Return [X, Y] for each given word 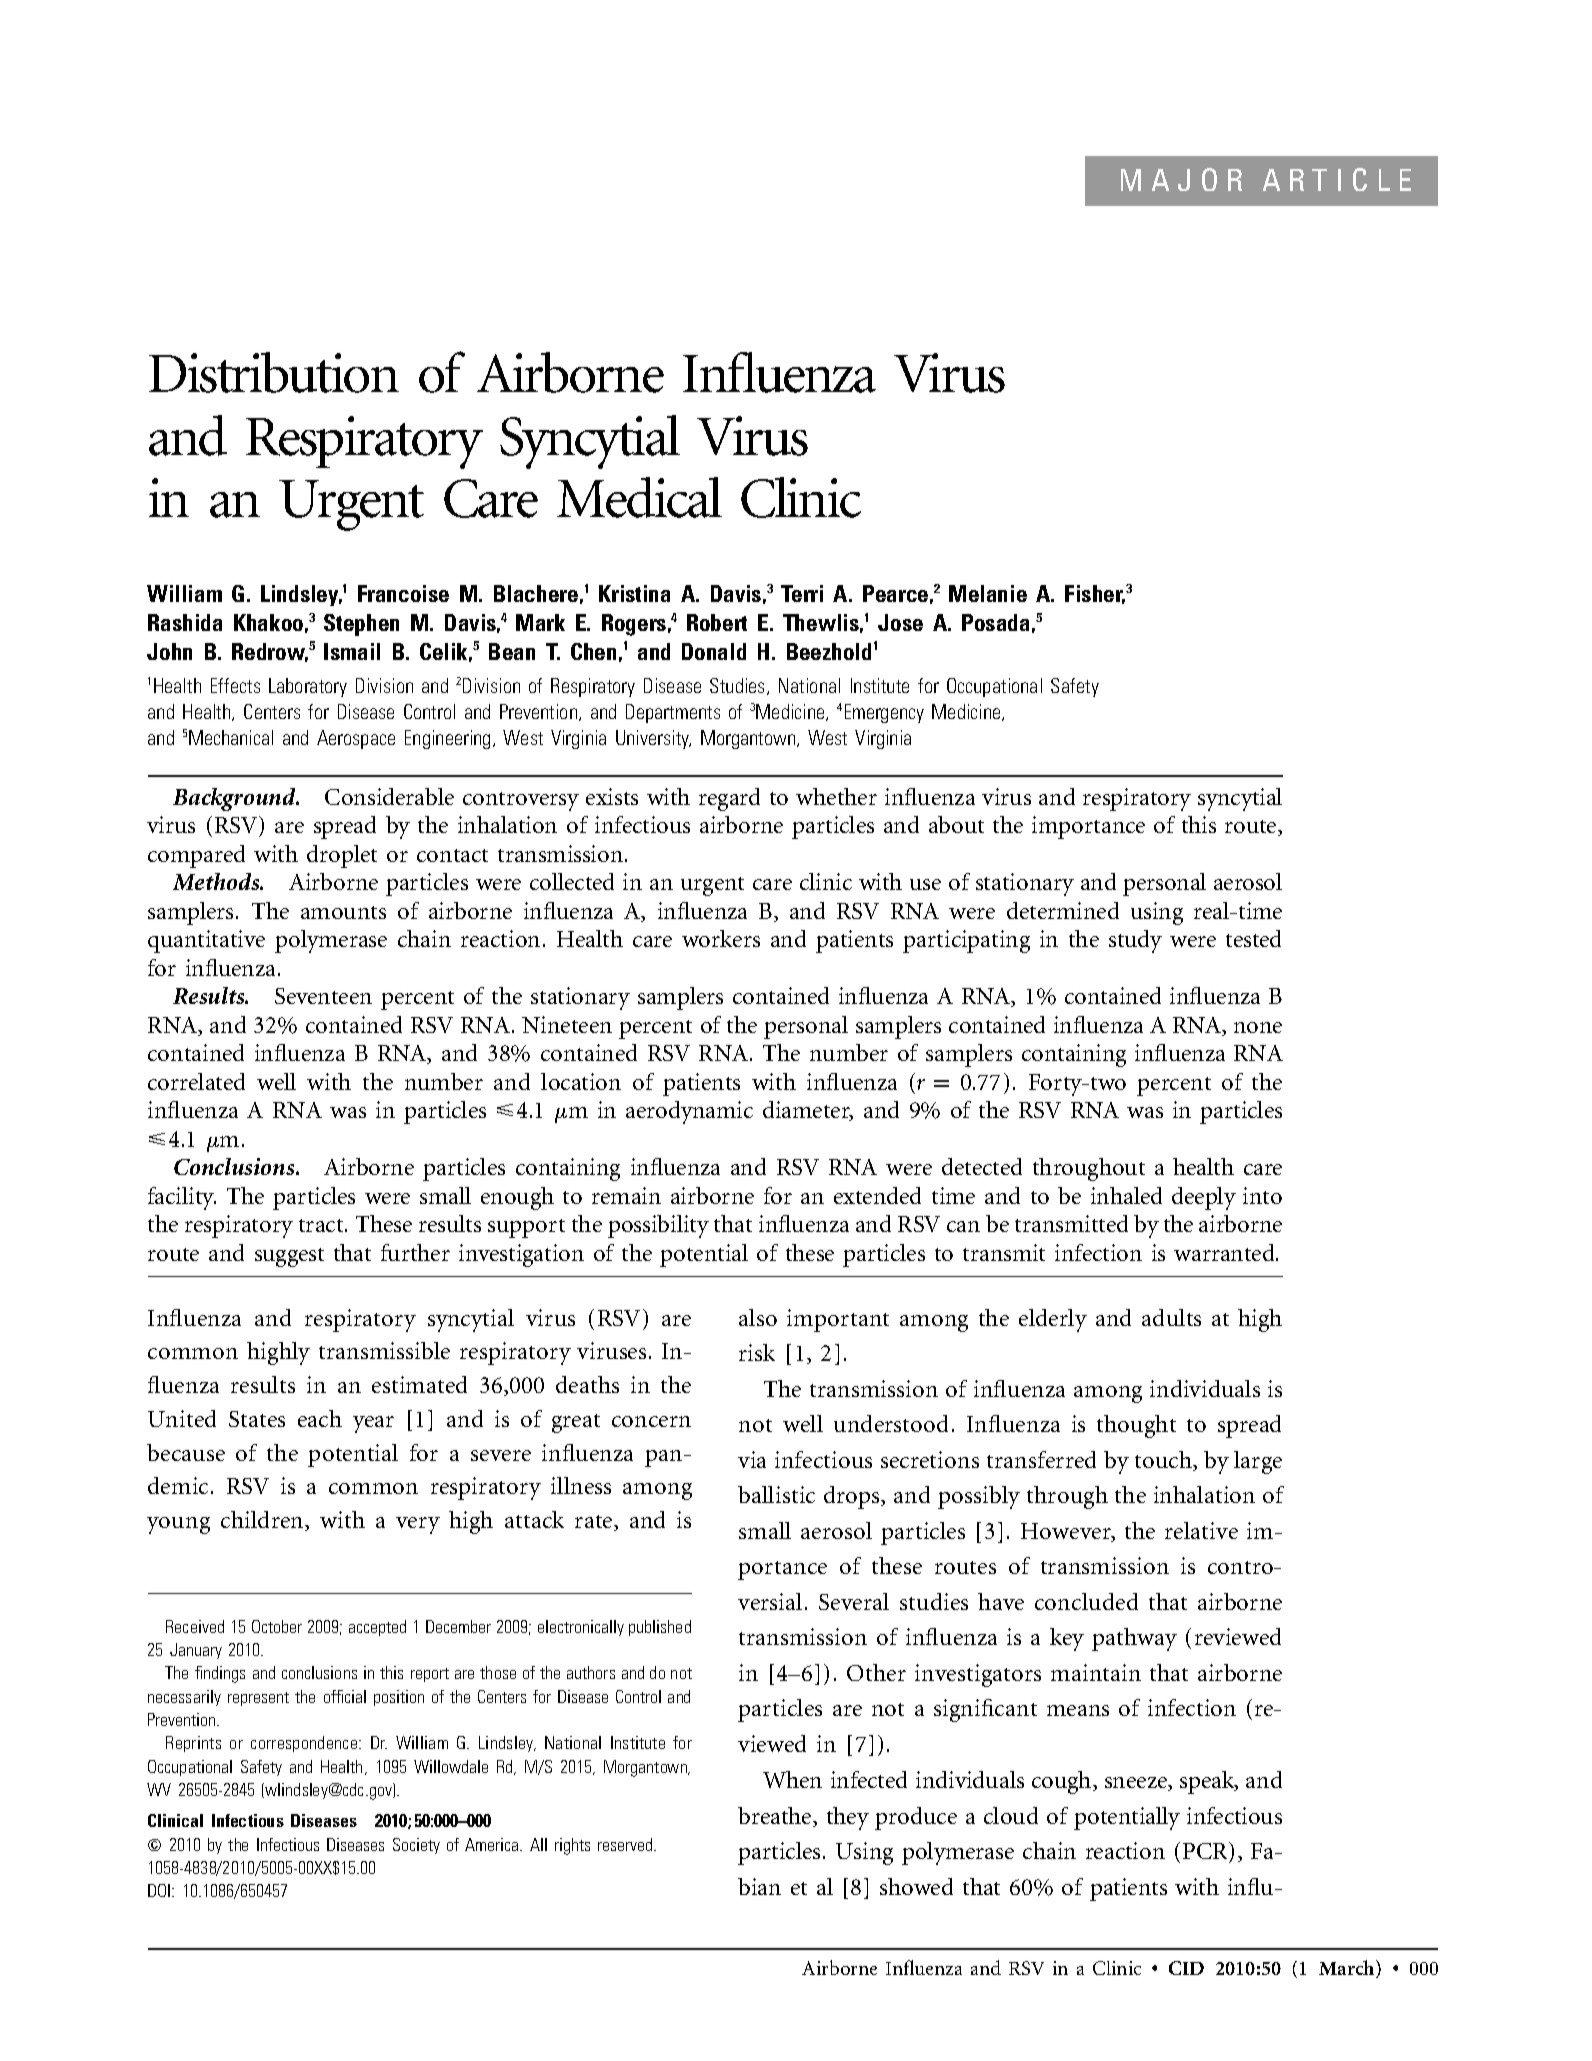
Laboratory [308, 687]
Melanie [988, 593]
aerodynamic [689, 1112]
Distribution [274, 372]
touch [1164, 1461]
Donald [714, 651]
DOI [160, 1890]
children [263, 1521]
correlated [196, 1081]
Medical [639, 497]
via [752, 1459]
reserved [626, 1844]
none [1258, 1027]
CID [1186, 1968]
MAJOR [1181, 179]
